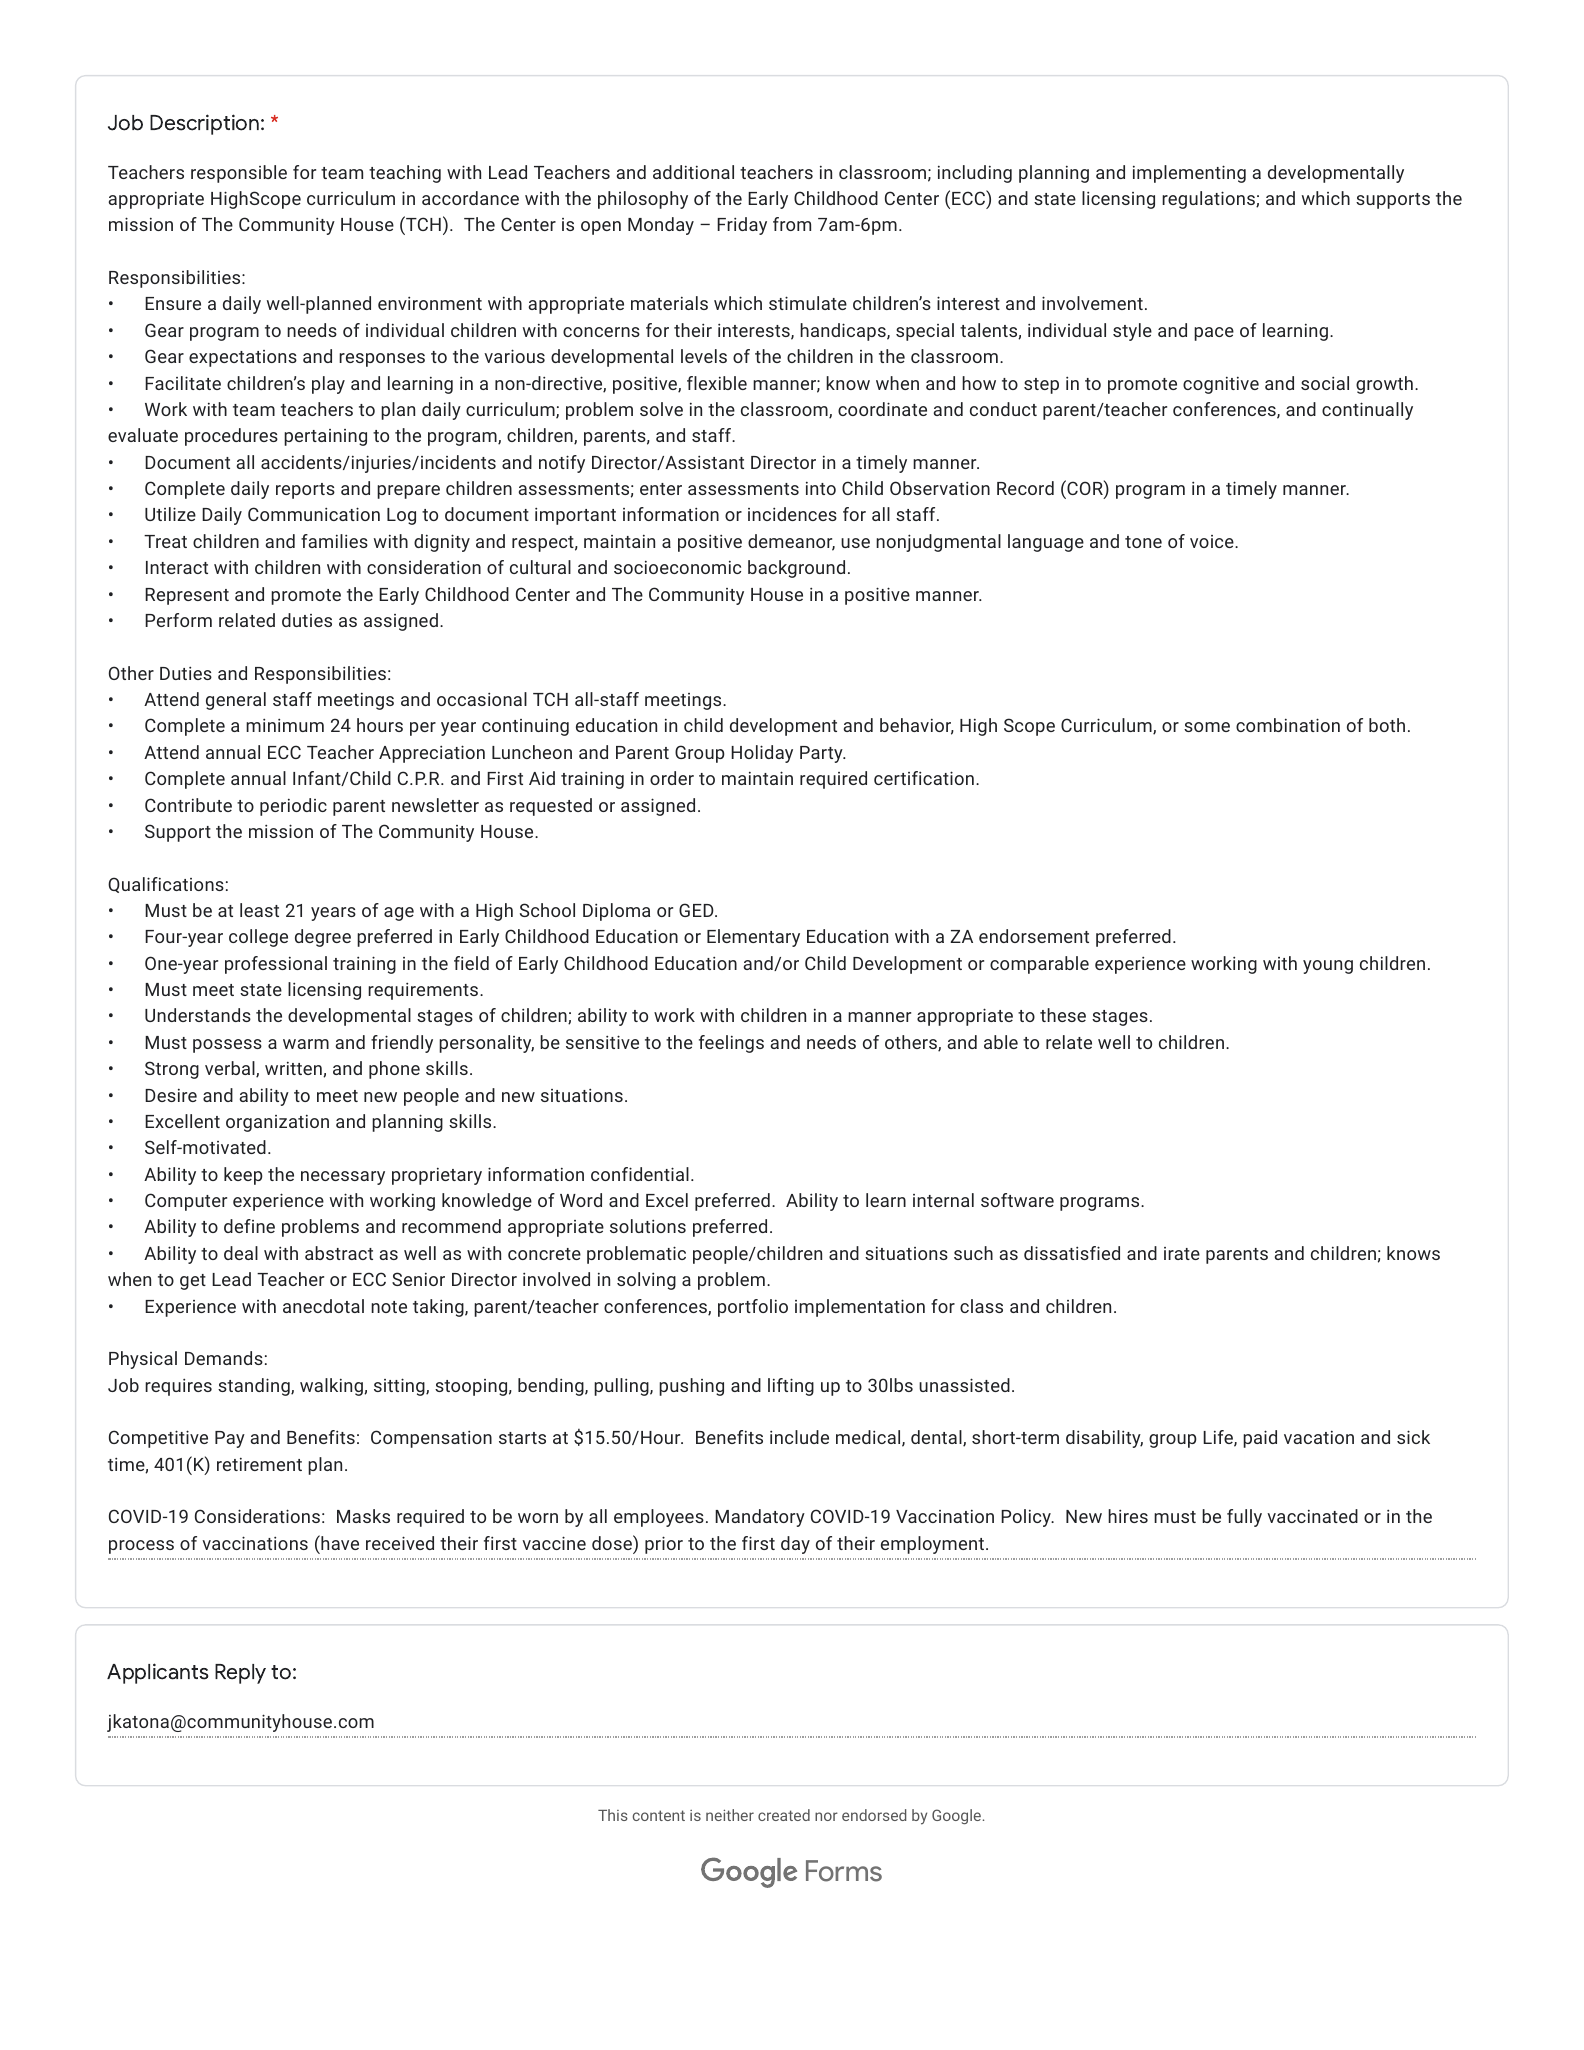  I want to click on from, so click(792, 224).
